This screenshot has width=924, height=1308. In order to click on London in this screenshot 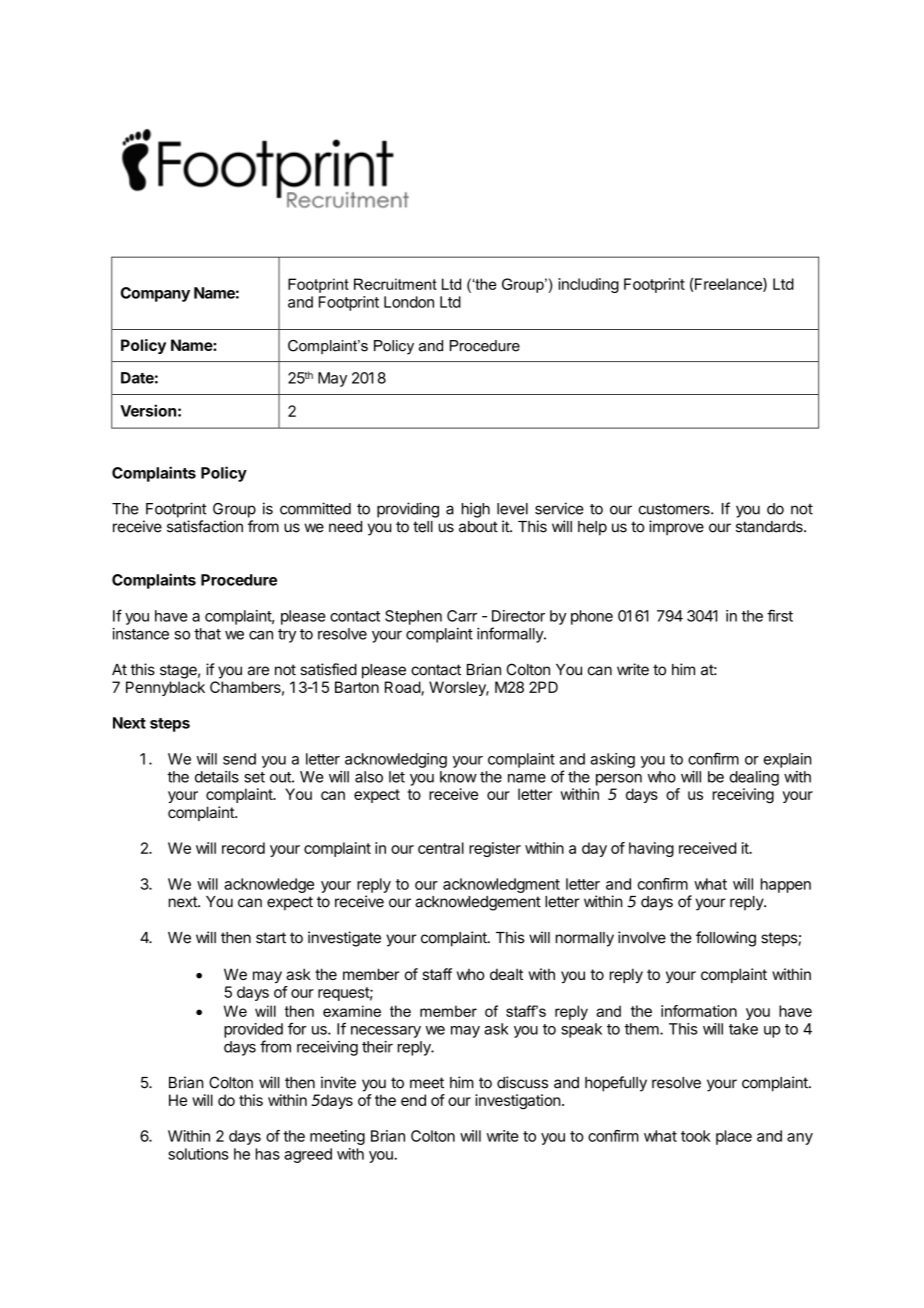, I will do `click(409, 302)`.
